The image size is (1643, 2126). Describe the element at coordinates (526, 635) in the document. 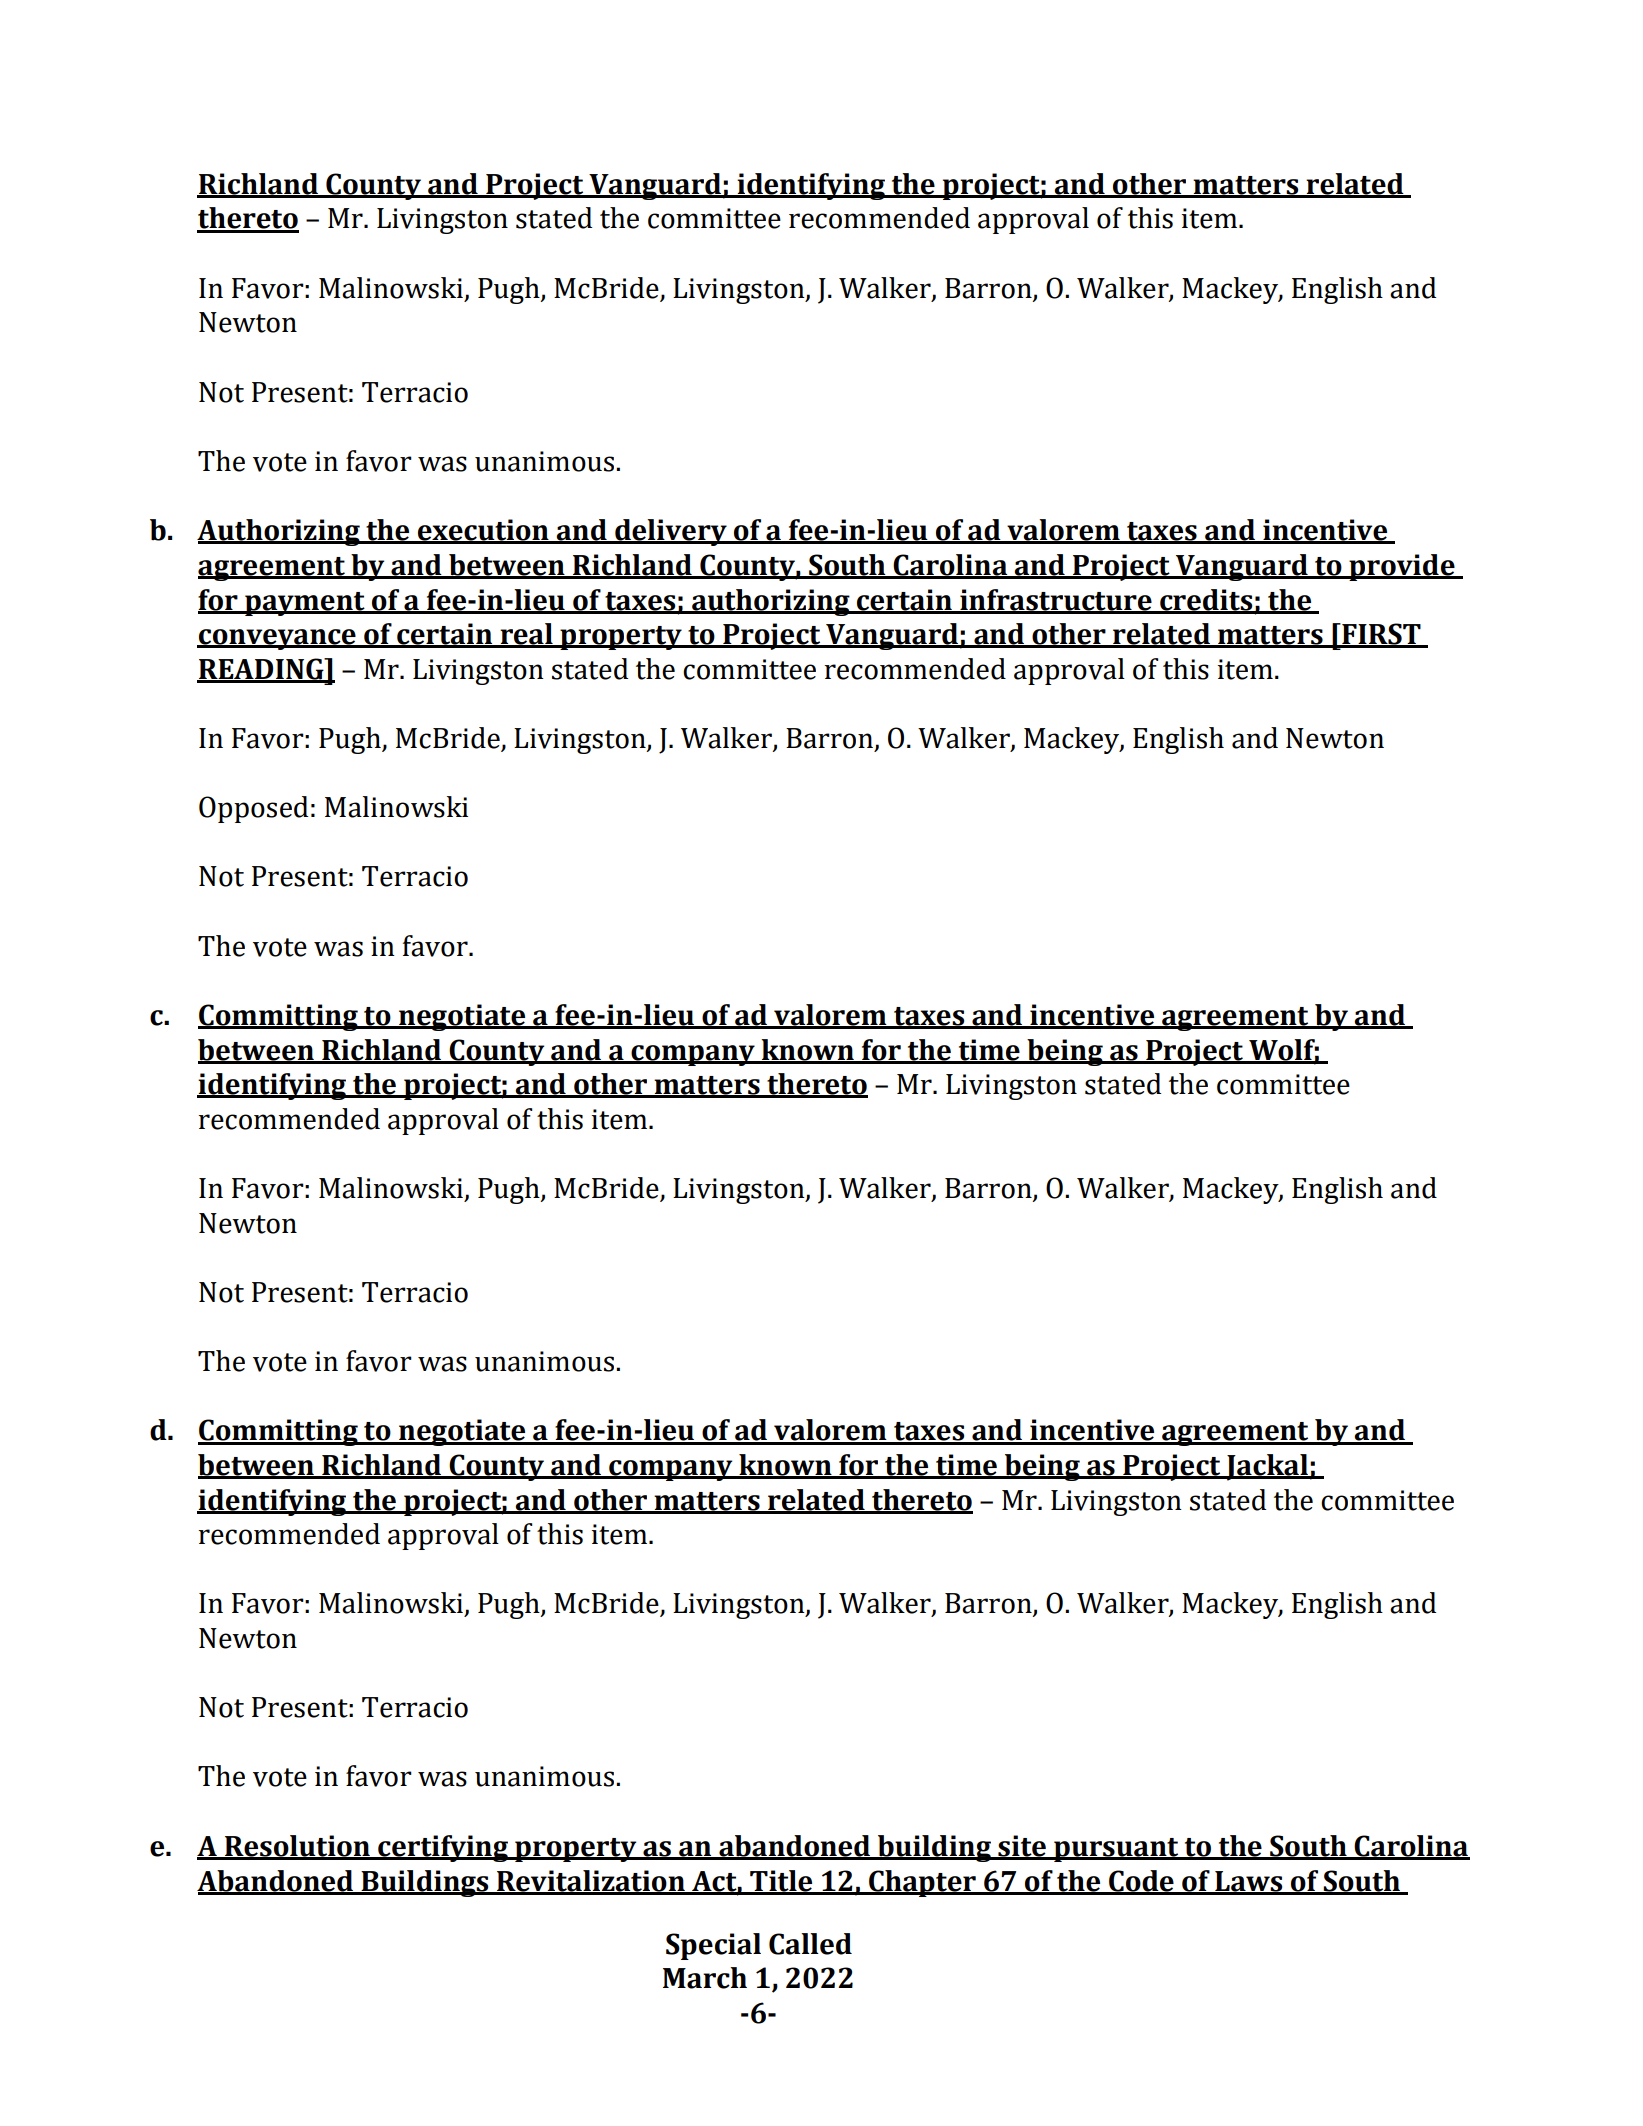

I see `real` at that location.
